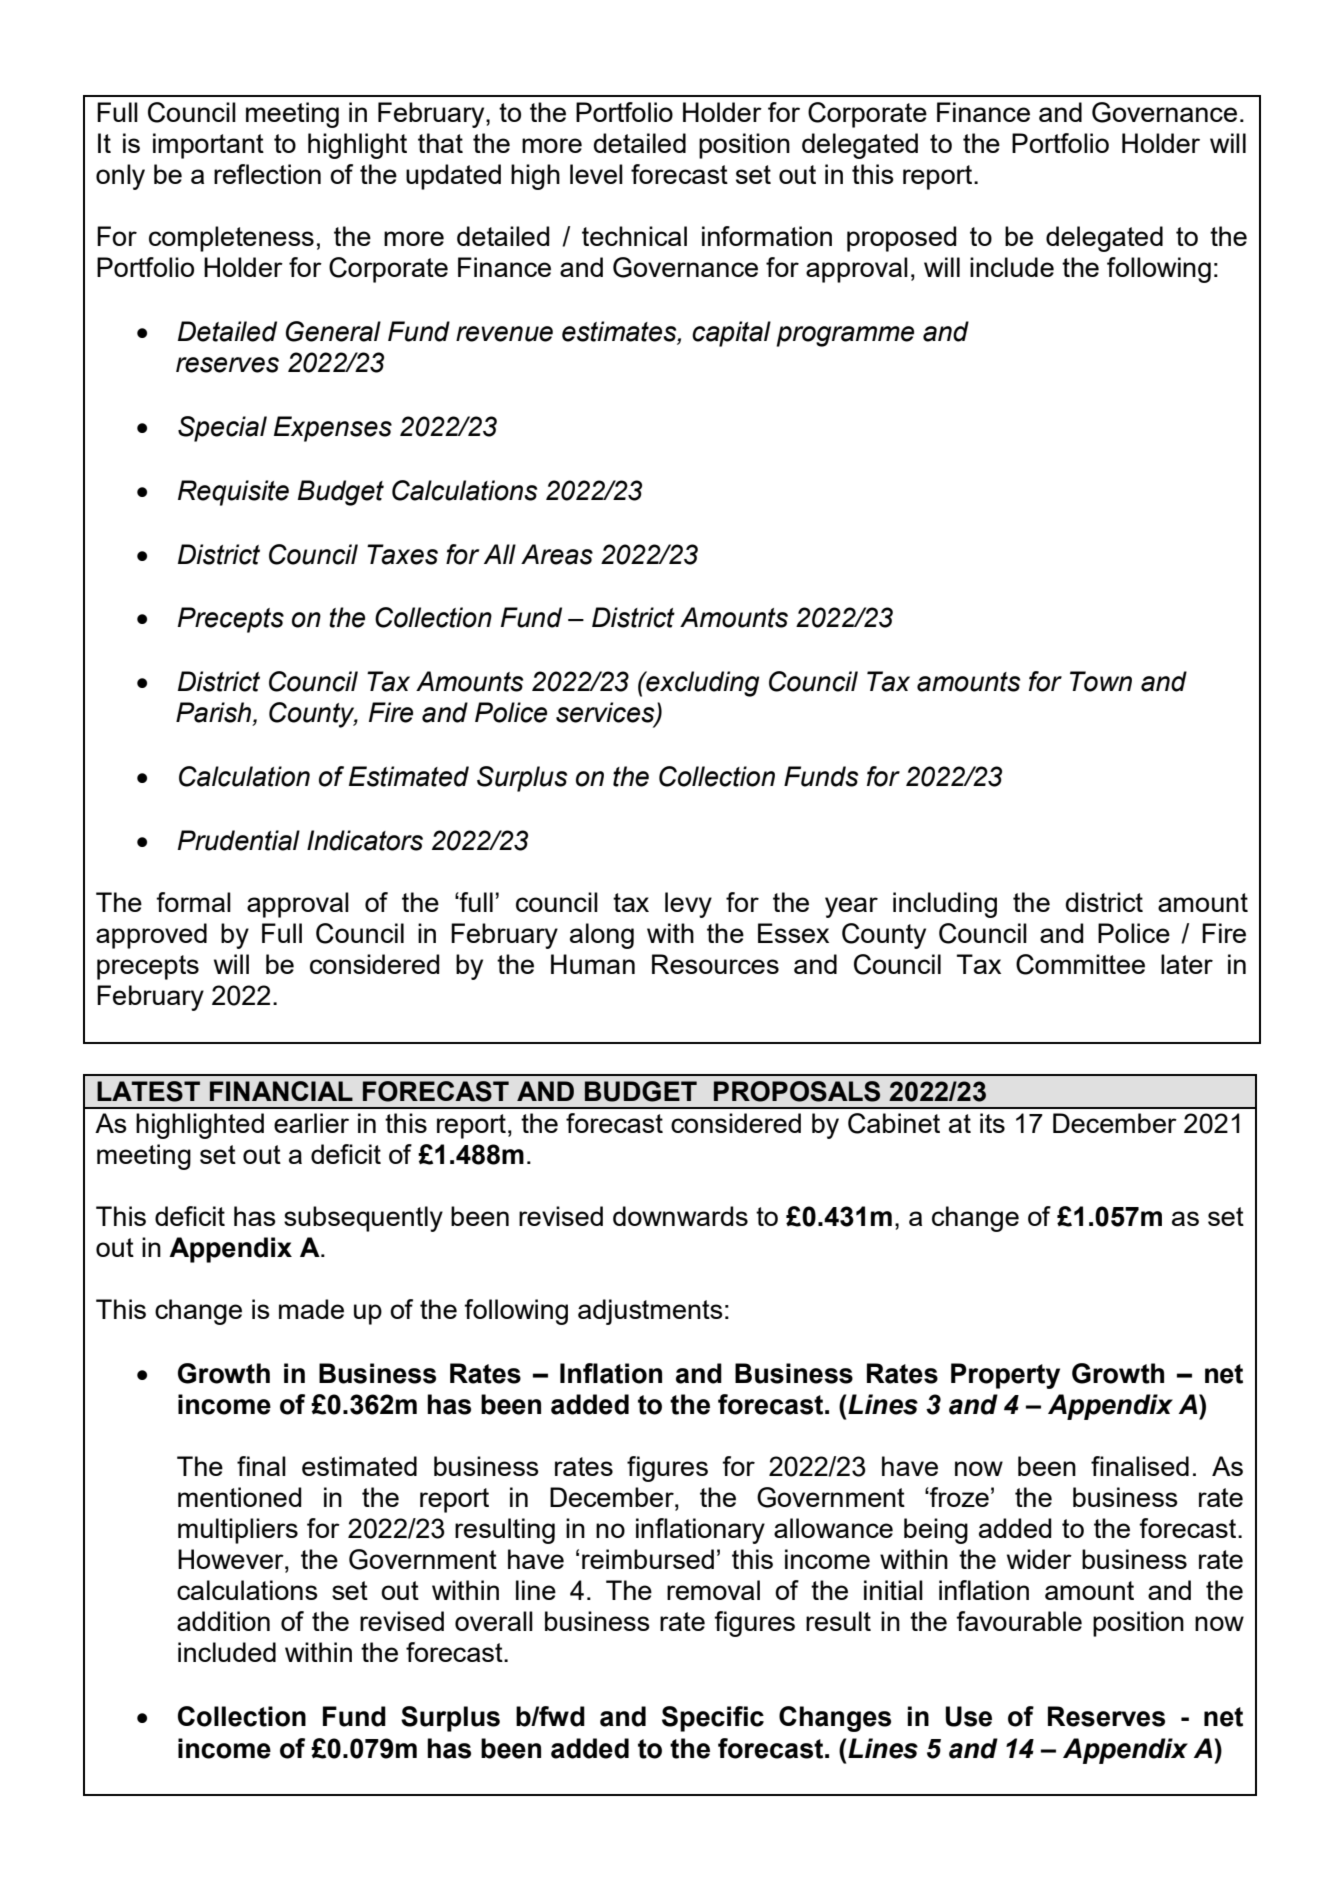 The width and height of the screenshot is (1339, 1894). Describe the element at coordinates (1019, 1621) in the screenshot. I see `favourable` at that location.
